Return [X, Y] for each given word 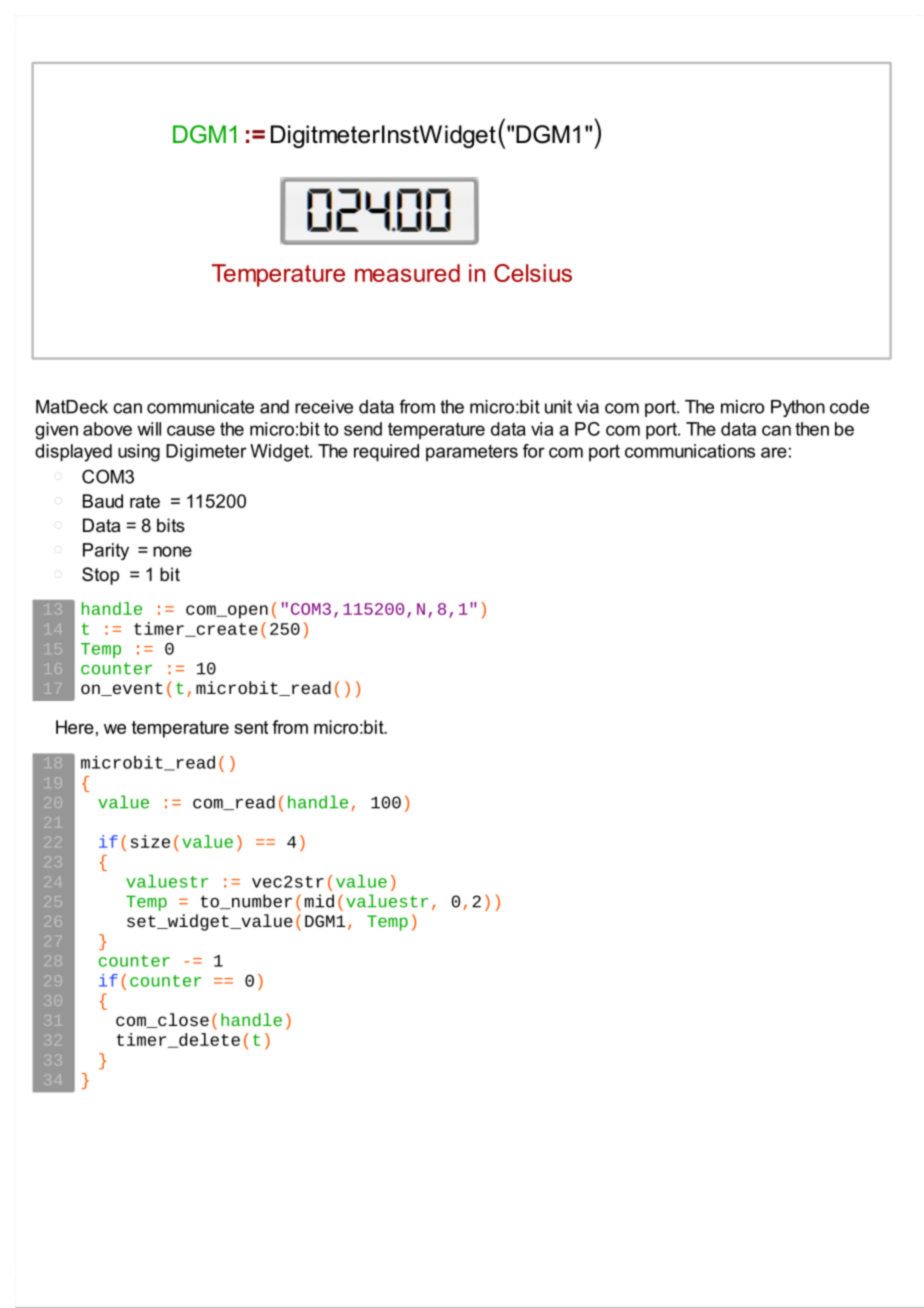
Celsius [533, 273]
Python [798, 408]
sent [251, 727]
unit [558, 407]
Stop [100, 576]
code [849, 407]
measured [407, 273]
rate [145, 501]
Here [75, 727]
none [172, 551]
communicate [200, 407]
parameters [472, 453]
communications [690, 451]
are [774, 452]
